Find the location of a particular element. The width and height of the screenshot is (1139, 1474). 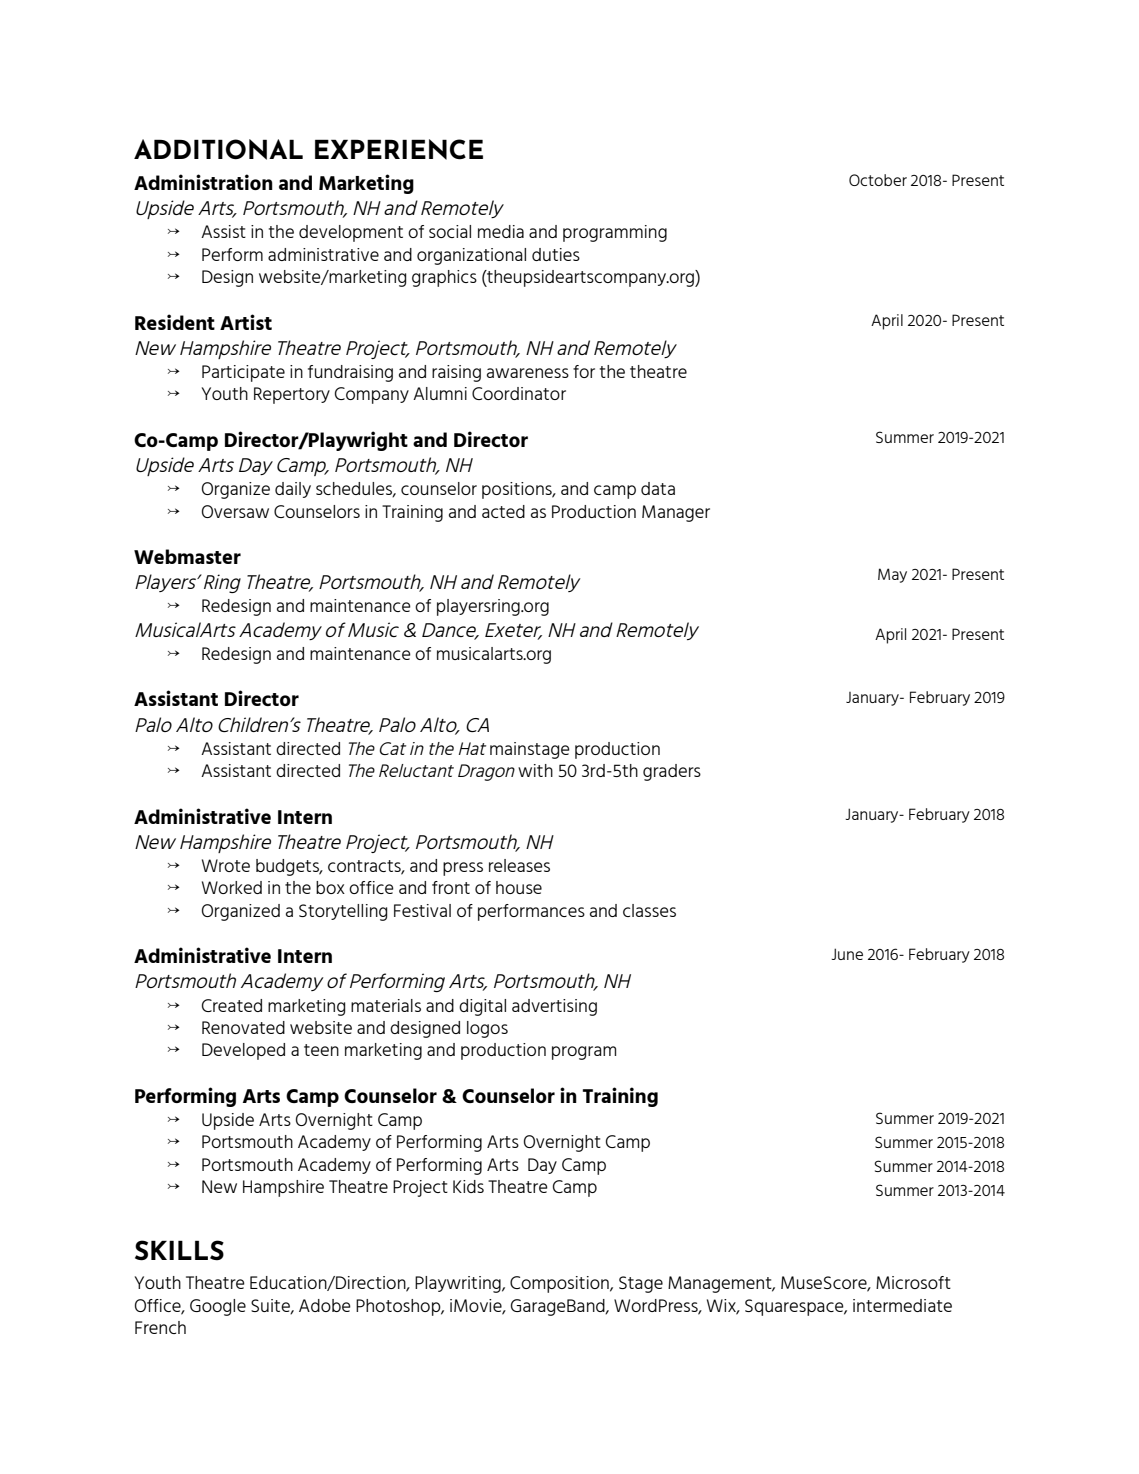

house is located at coordinates (519, 887).
